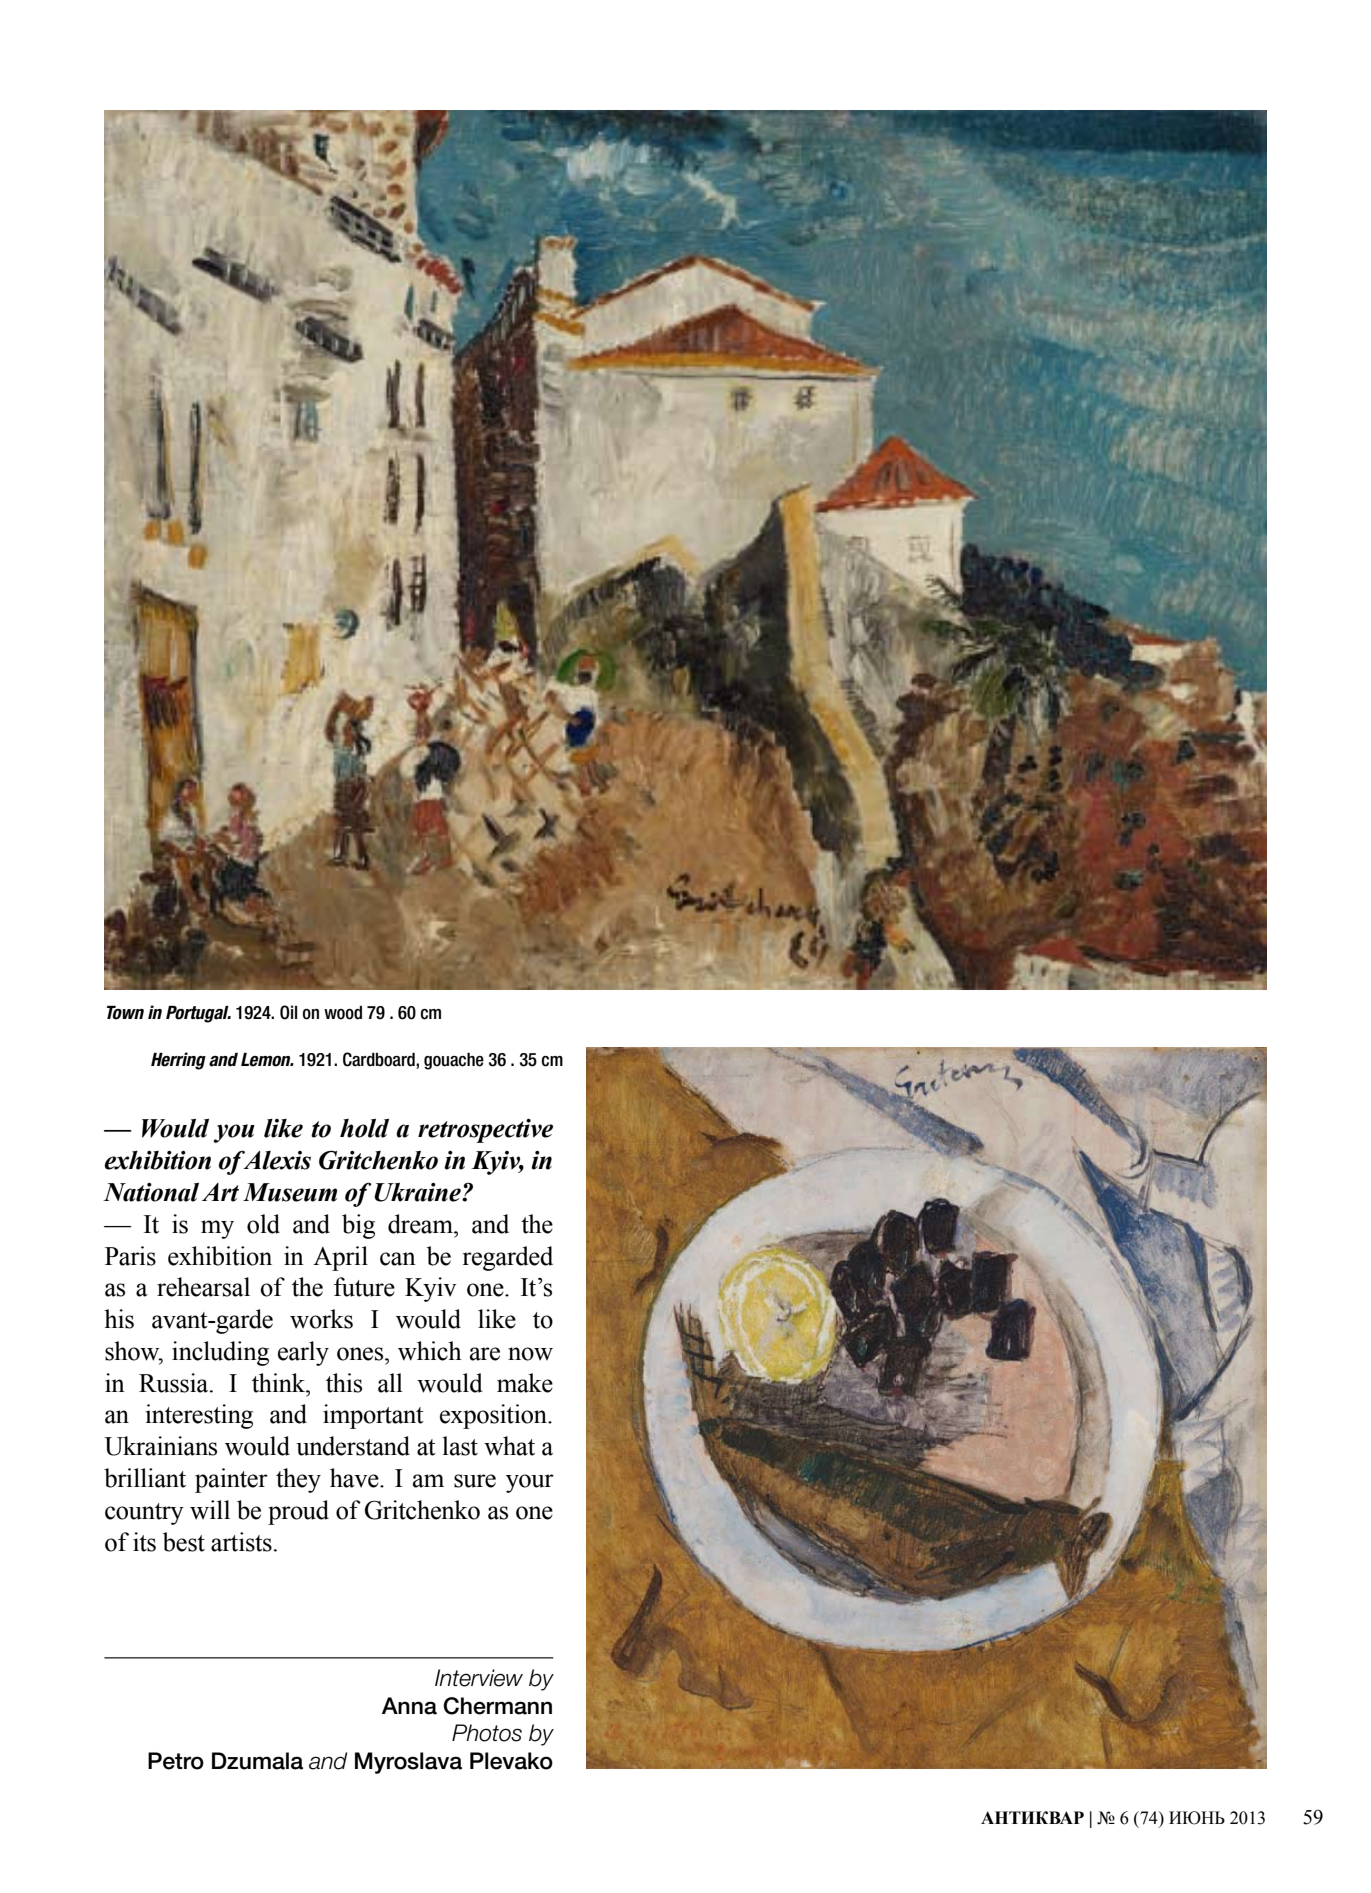 Image resolution: width=1371 pixels, height=1893 pixels. Describe the element at coordinates (298, 1512) in the screenshot. I see `proud` at that location.
